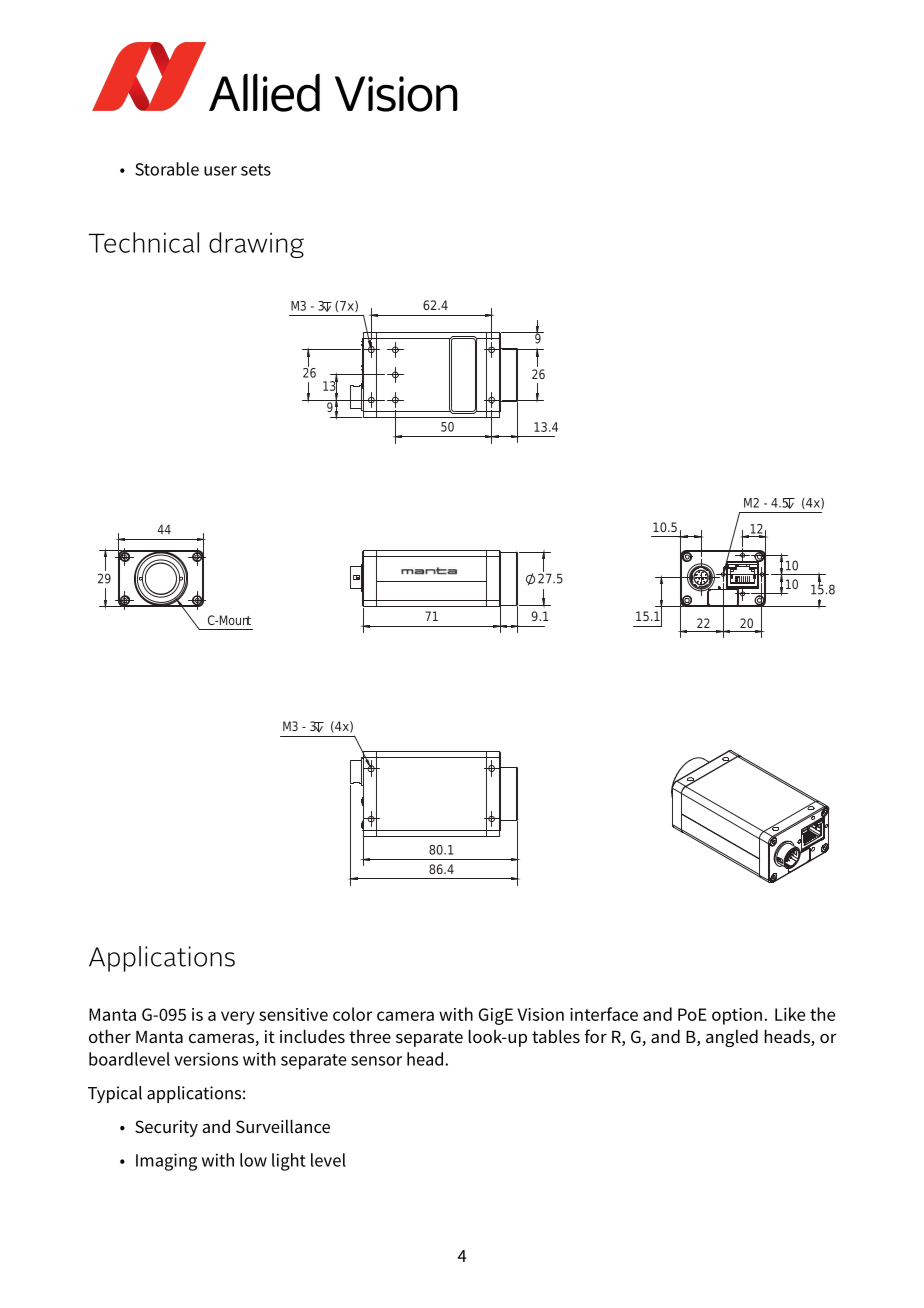 The image size is (924, 1308). Describe the element at coordinates (352, 1014) in the screenshot. I see `color` at that location.
